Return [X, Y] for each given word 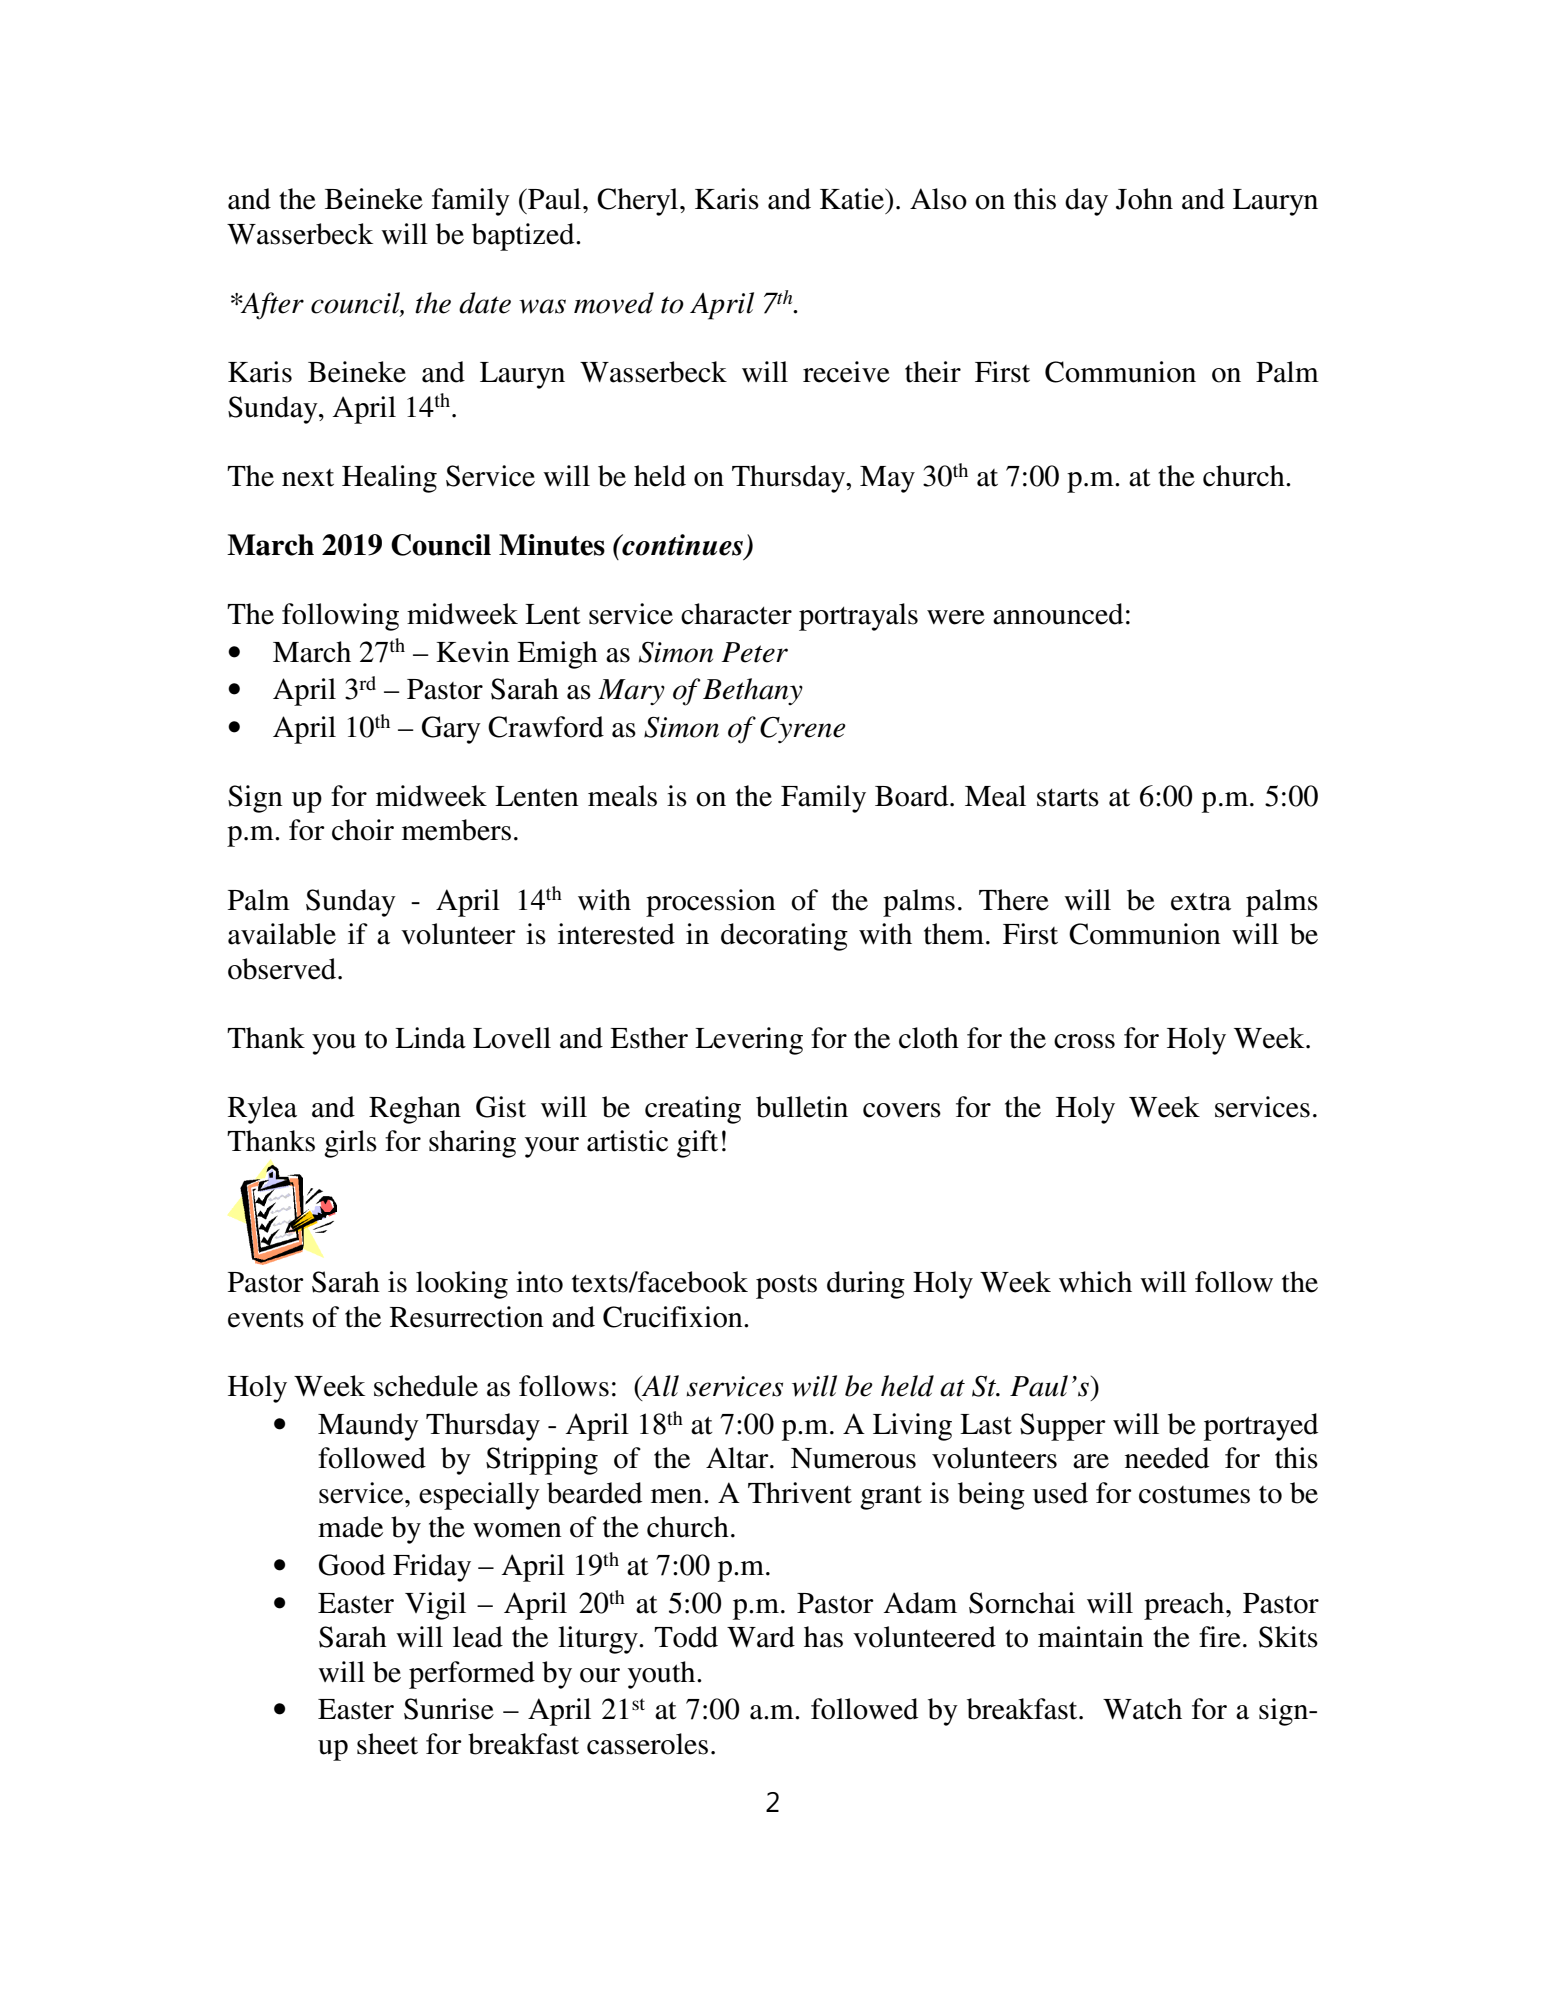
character [736, 614]
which [1095, 1282]
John [1144, 199]
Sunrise [449, 1709]
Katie [853, 199]
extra [1201, 901]
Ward [761, 1637]
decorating [784, 937]
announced [1058, 614]
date [485, 303]
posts [786, 1286]
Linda [430, 1038]
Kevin [473, 652]
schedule [426, 1386]
